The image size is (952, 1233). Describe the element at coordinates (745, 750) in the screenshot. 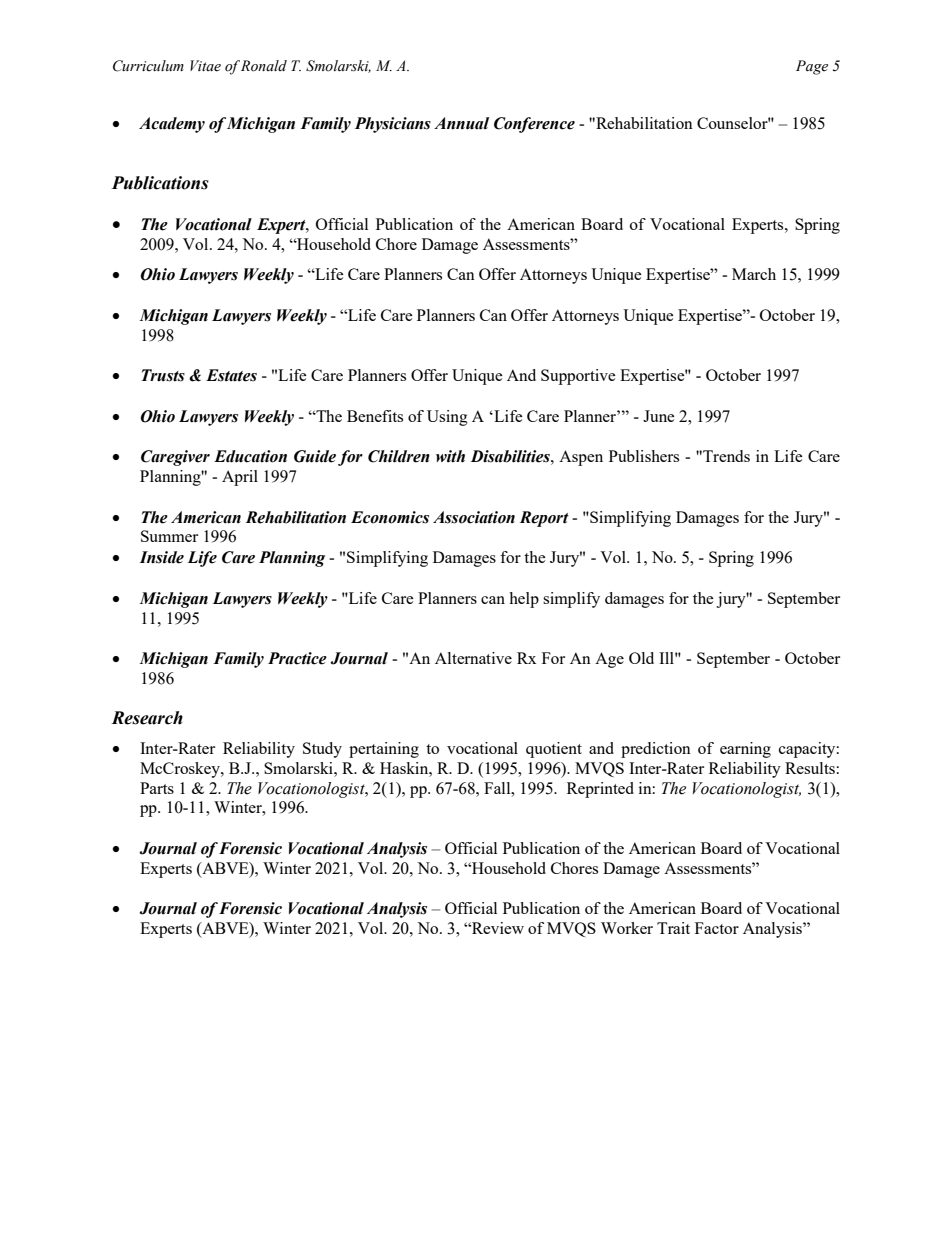

I see `earning` at that location.
